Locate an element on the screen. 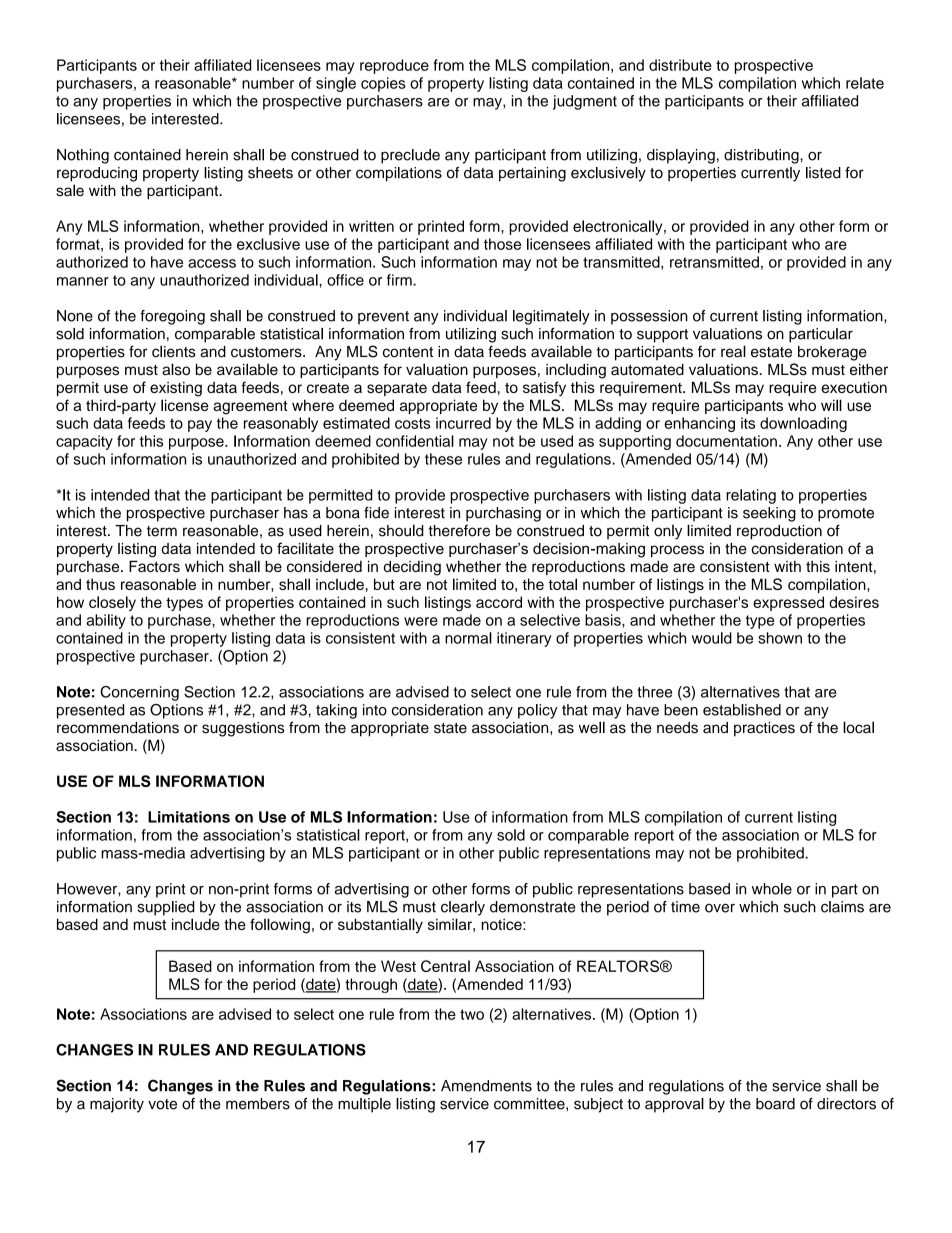  recommendations is located at coordinates (118, 728).
